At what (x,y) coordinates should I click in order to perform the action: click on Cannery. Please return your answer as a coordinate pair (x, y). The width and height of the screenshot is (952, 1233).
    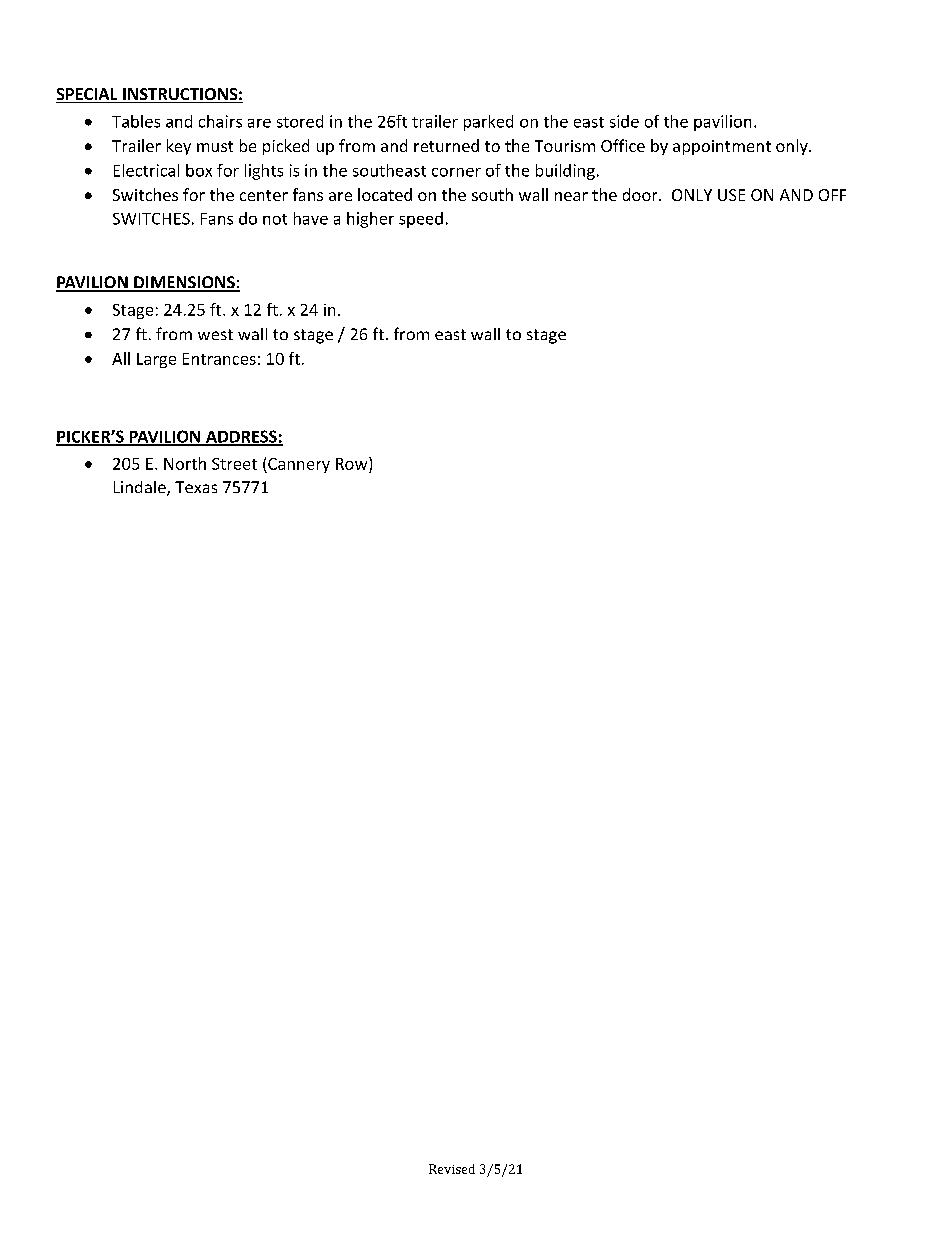
    Looking at the image, I should click on (298, 465).
